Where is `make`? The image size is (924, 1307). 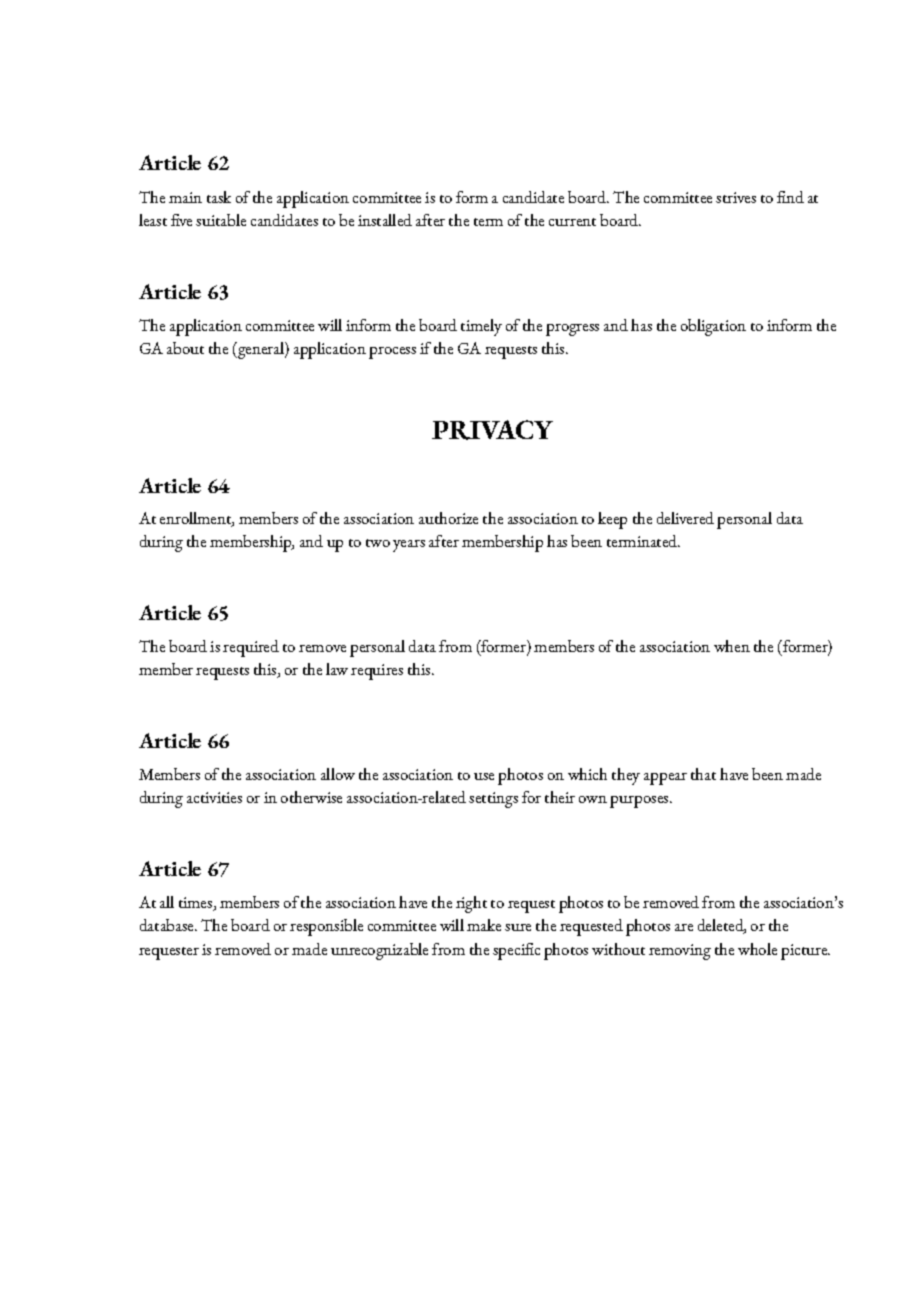 make is located at coordinates (484, 925).
